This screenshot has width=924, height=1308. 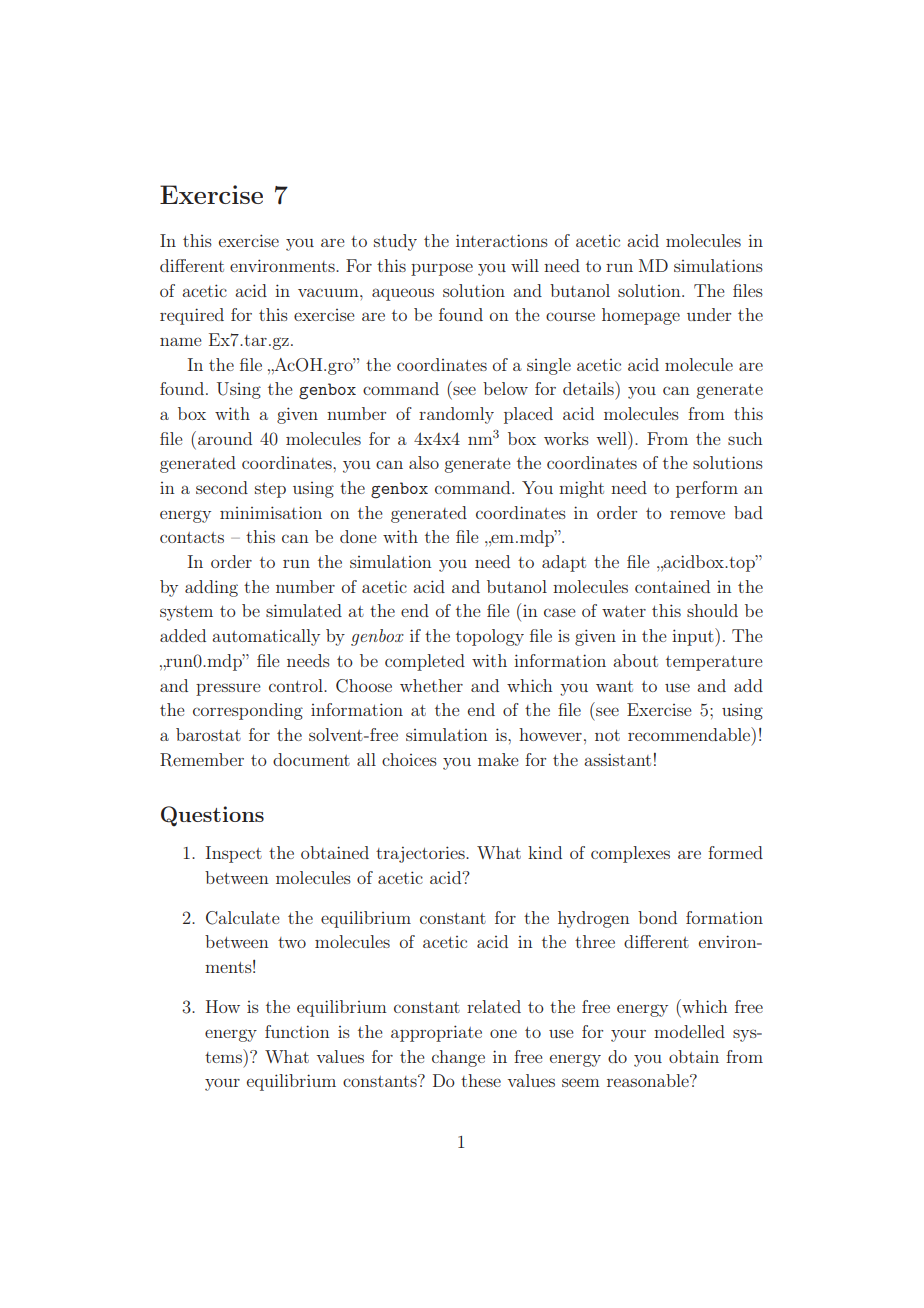 What do you see at coordinates (709, 314) in the screenshot?
I see `under` at bounding box center [709, 314].
